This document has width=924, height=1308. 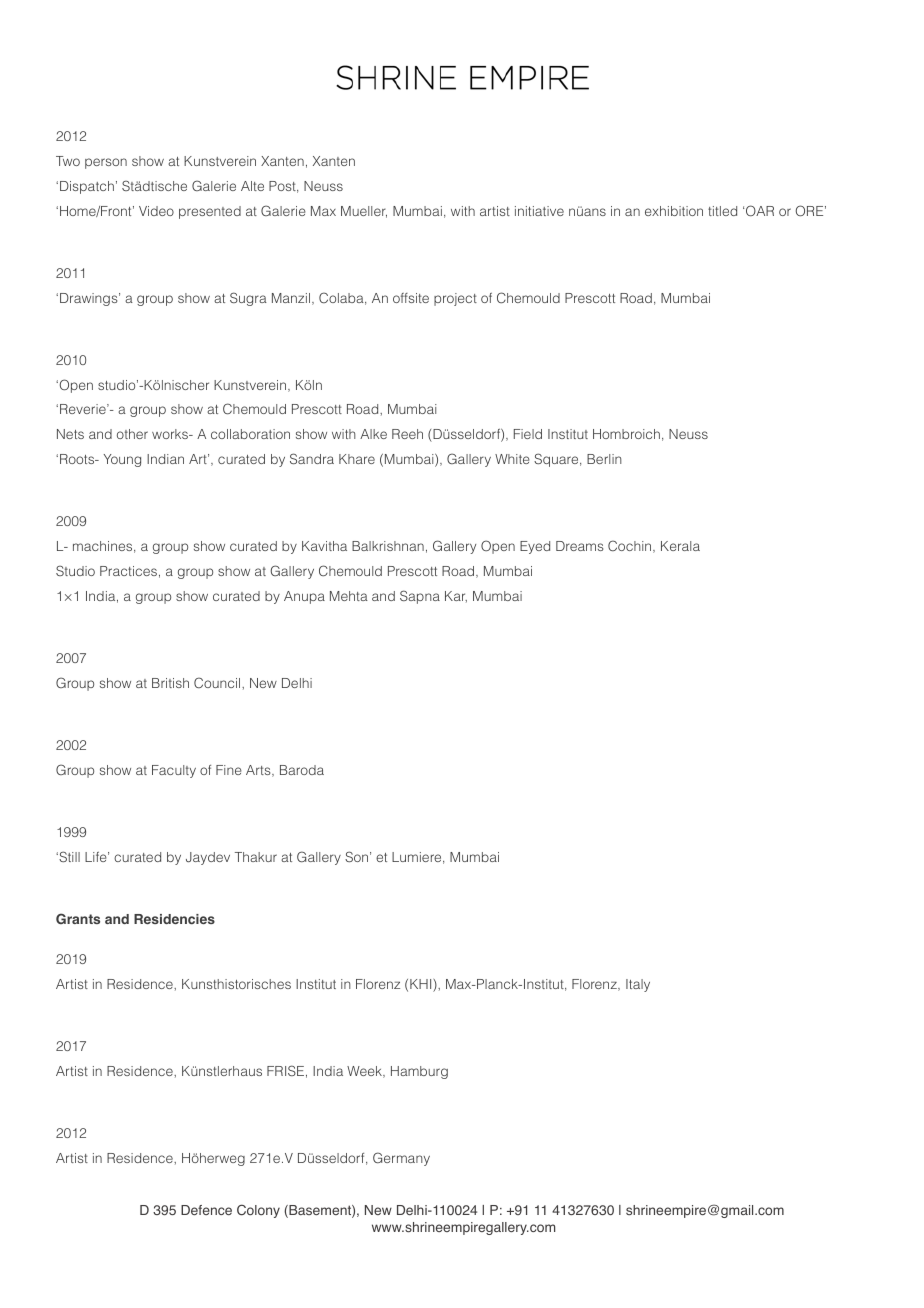 I want to click on Defence, so click(x=206, y=1210).
